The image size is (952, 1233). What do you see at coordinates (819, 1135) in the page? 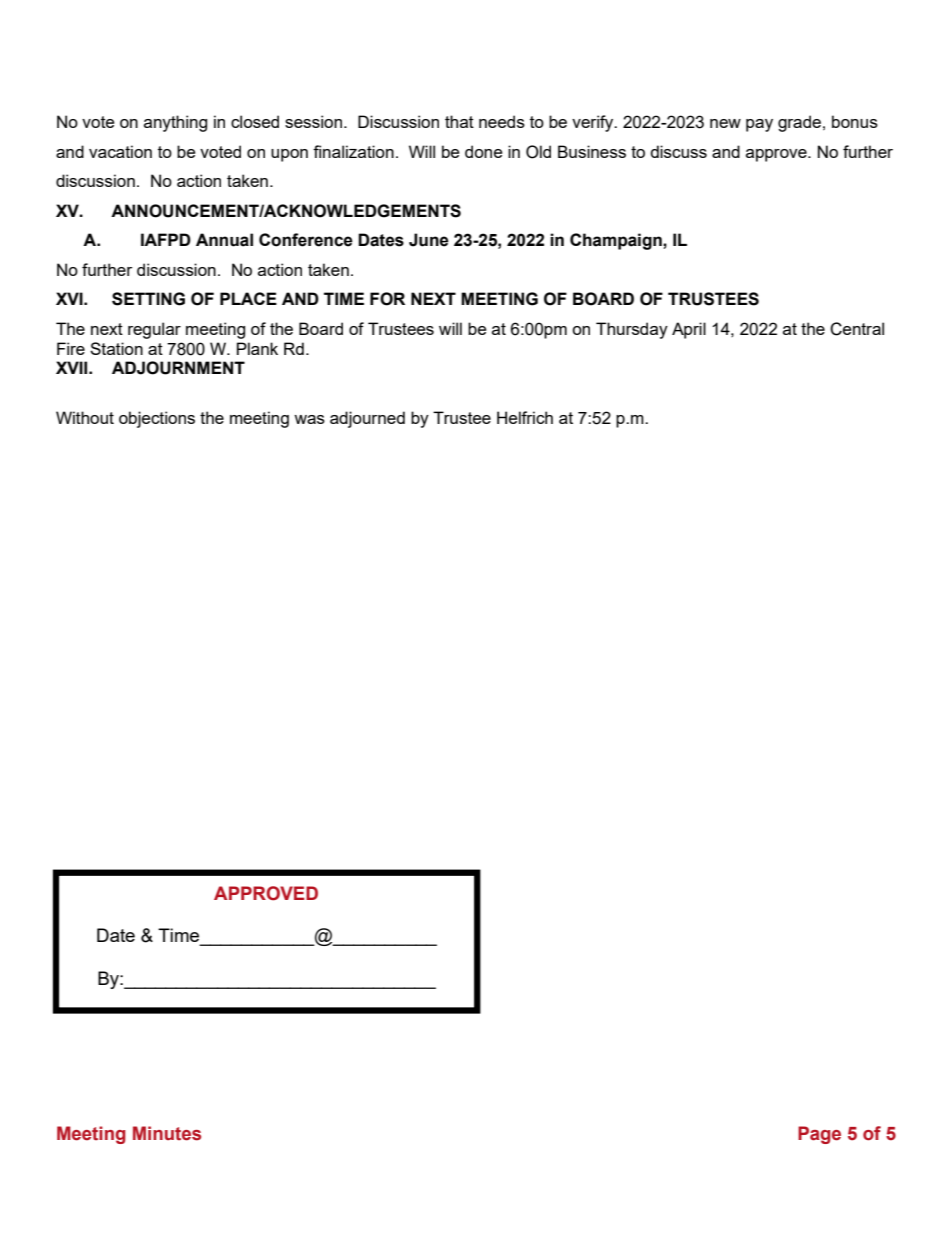
I see `Page` at bounding box center [819, 1135].
